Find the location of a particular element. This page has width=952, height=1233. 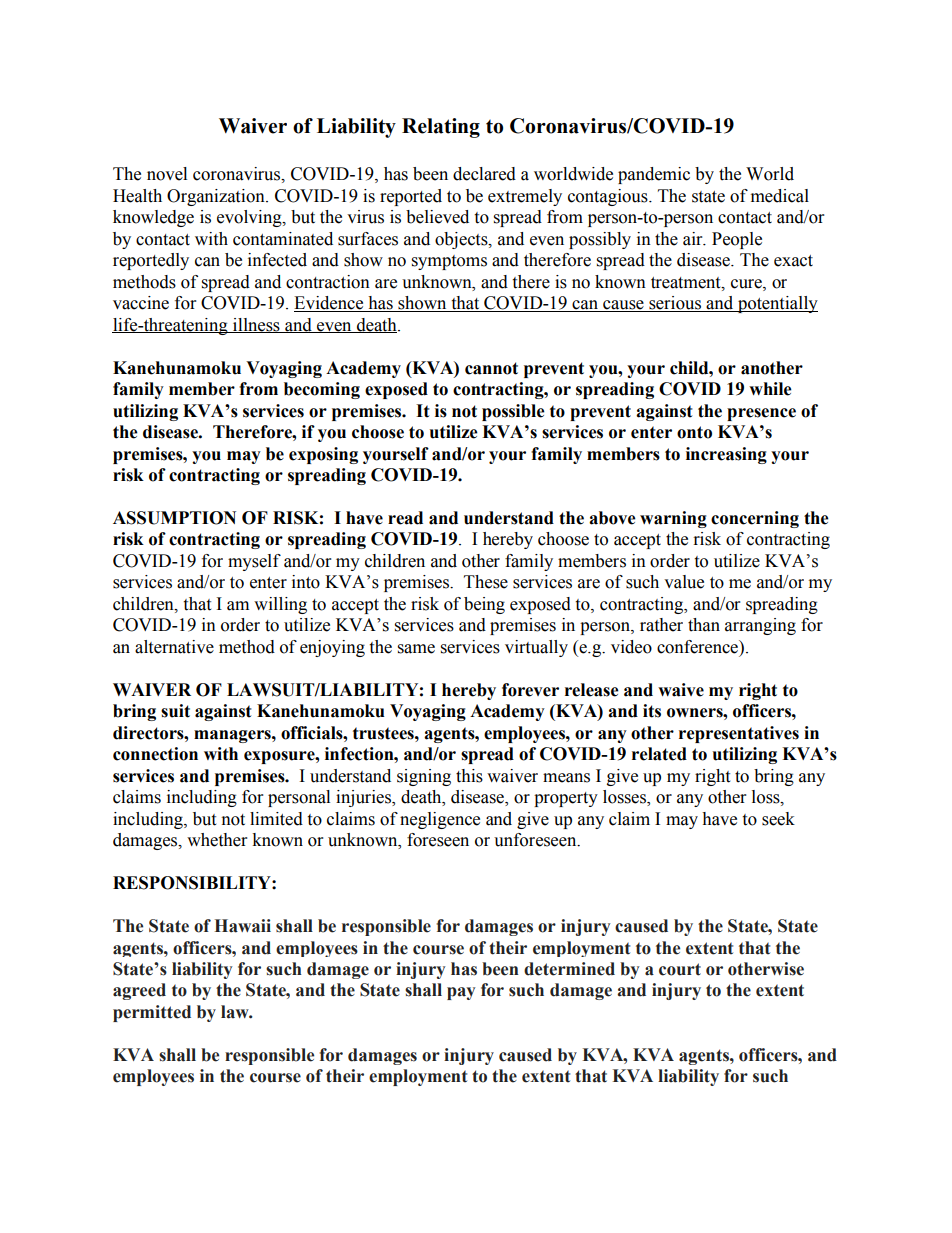

pandemic is located at coordinates (654, 175).
